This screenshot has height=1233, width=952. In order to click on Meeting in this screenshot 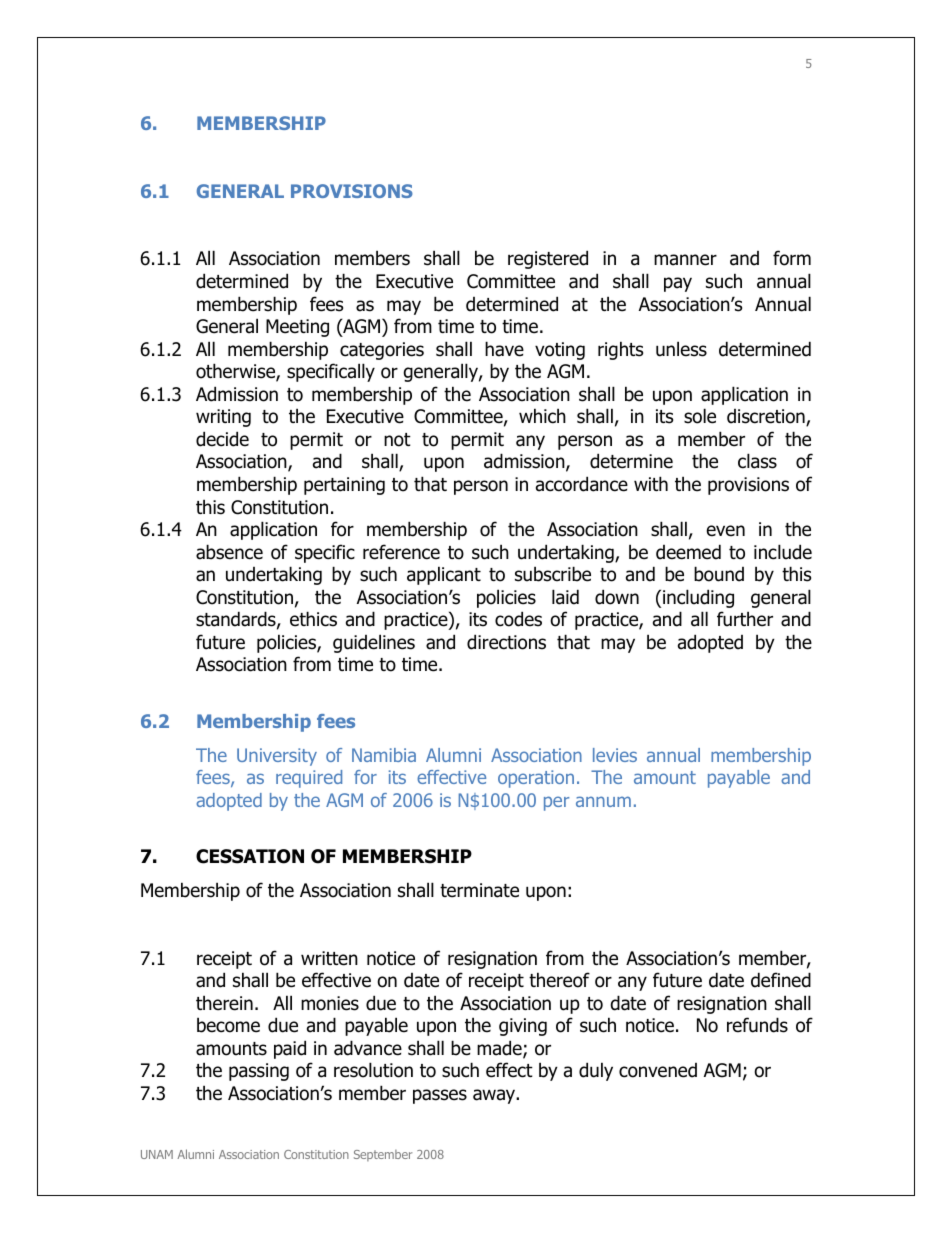, I will do `click(297, 328)`.
